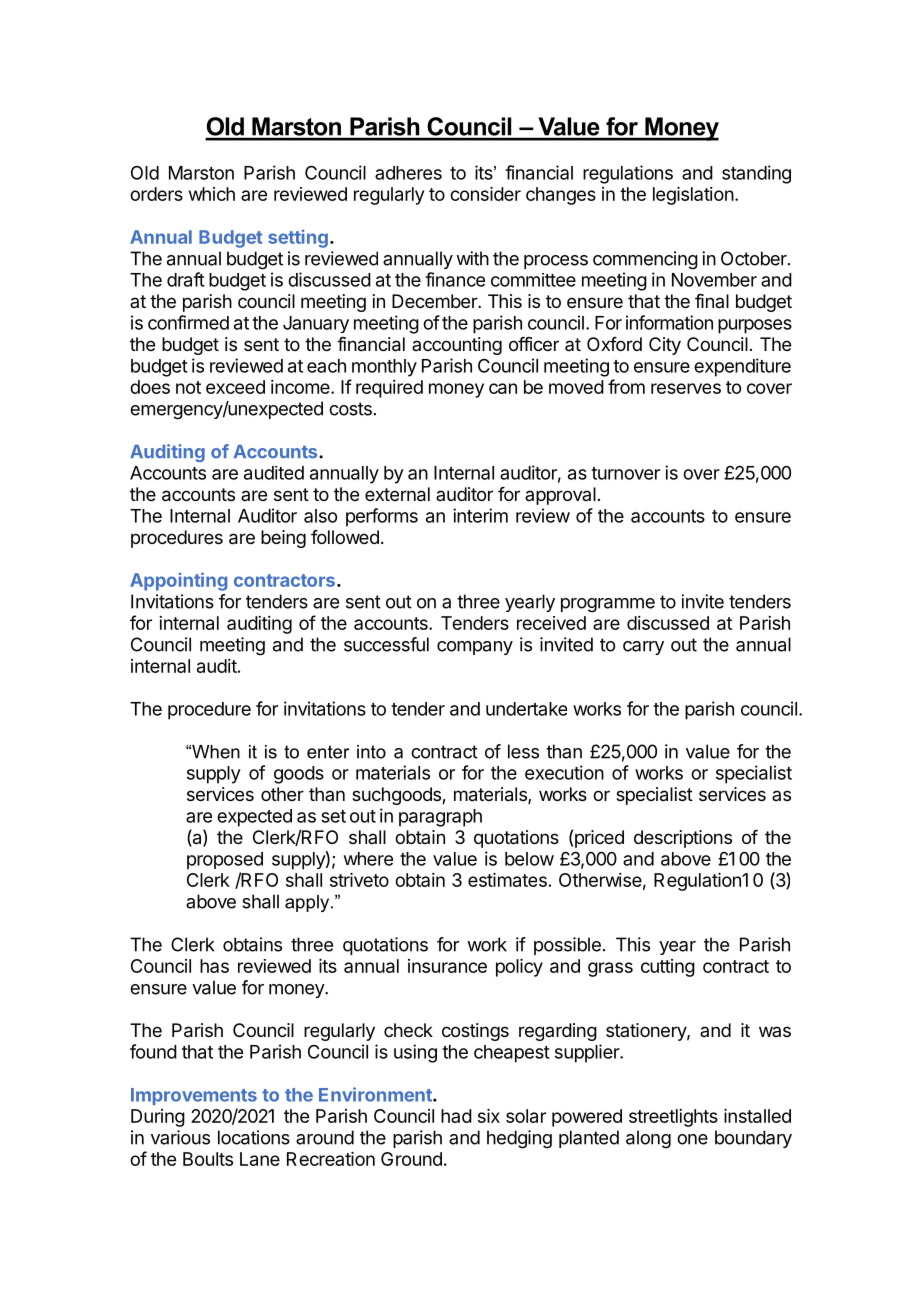 The height and width of the screenshot is (1308, 924). Describe the element at coordinates (485, 194) in the screenshot. I see `consider` at that location.
